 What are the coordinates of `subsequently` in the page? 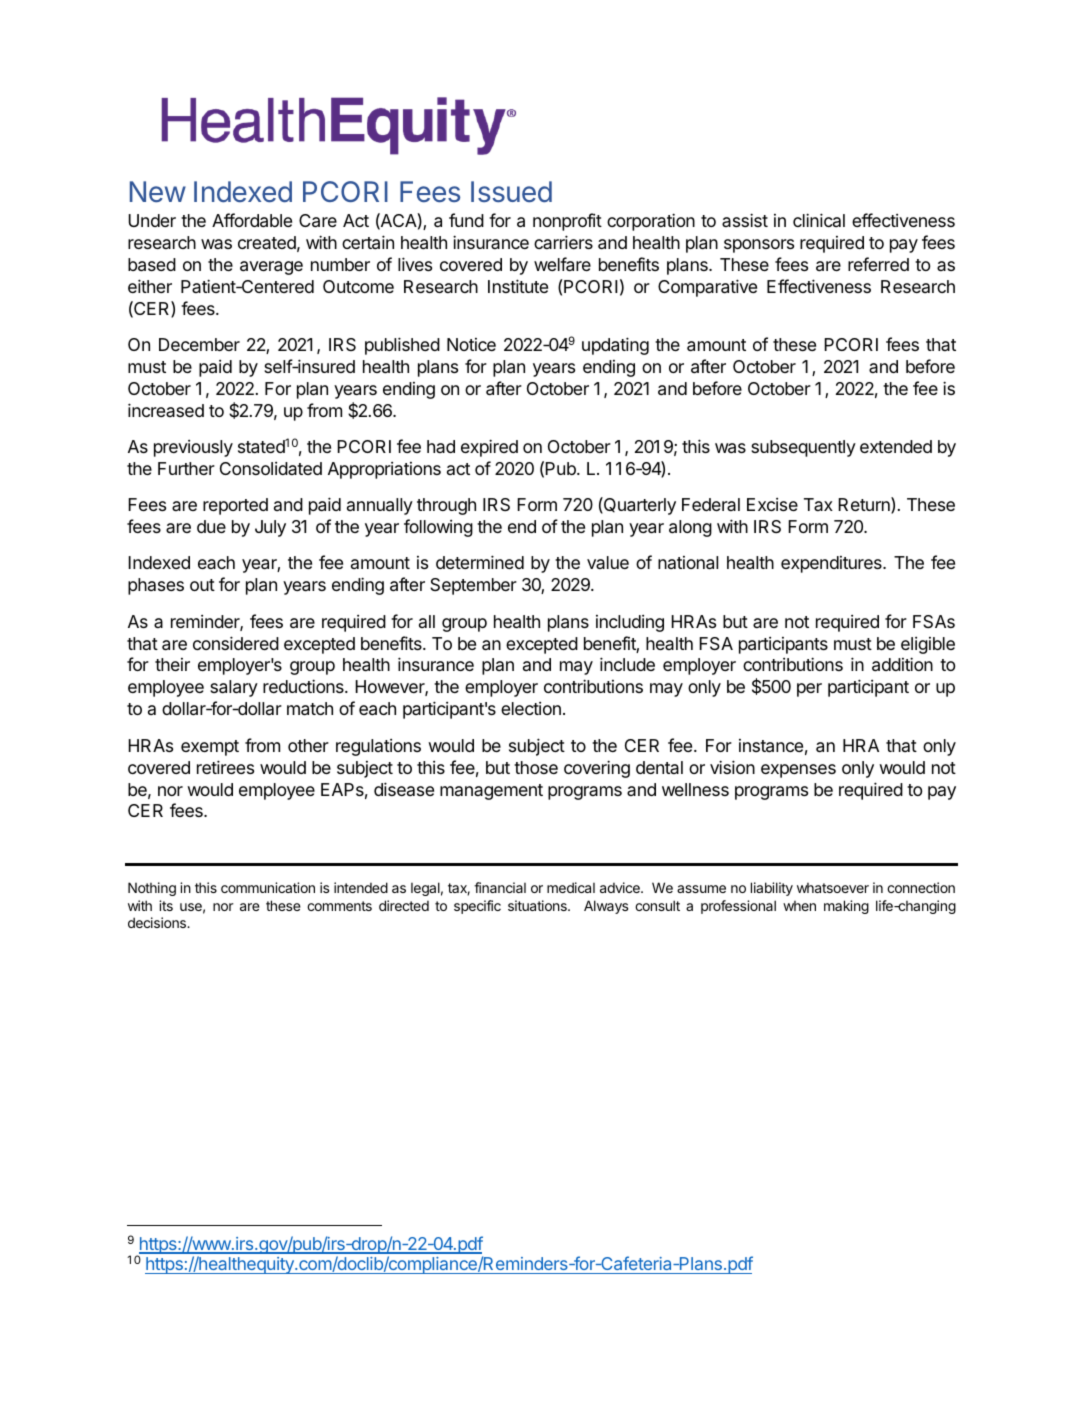 It's located at (803, 448).
